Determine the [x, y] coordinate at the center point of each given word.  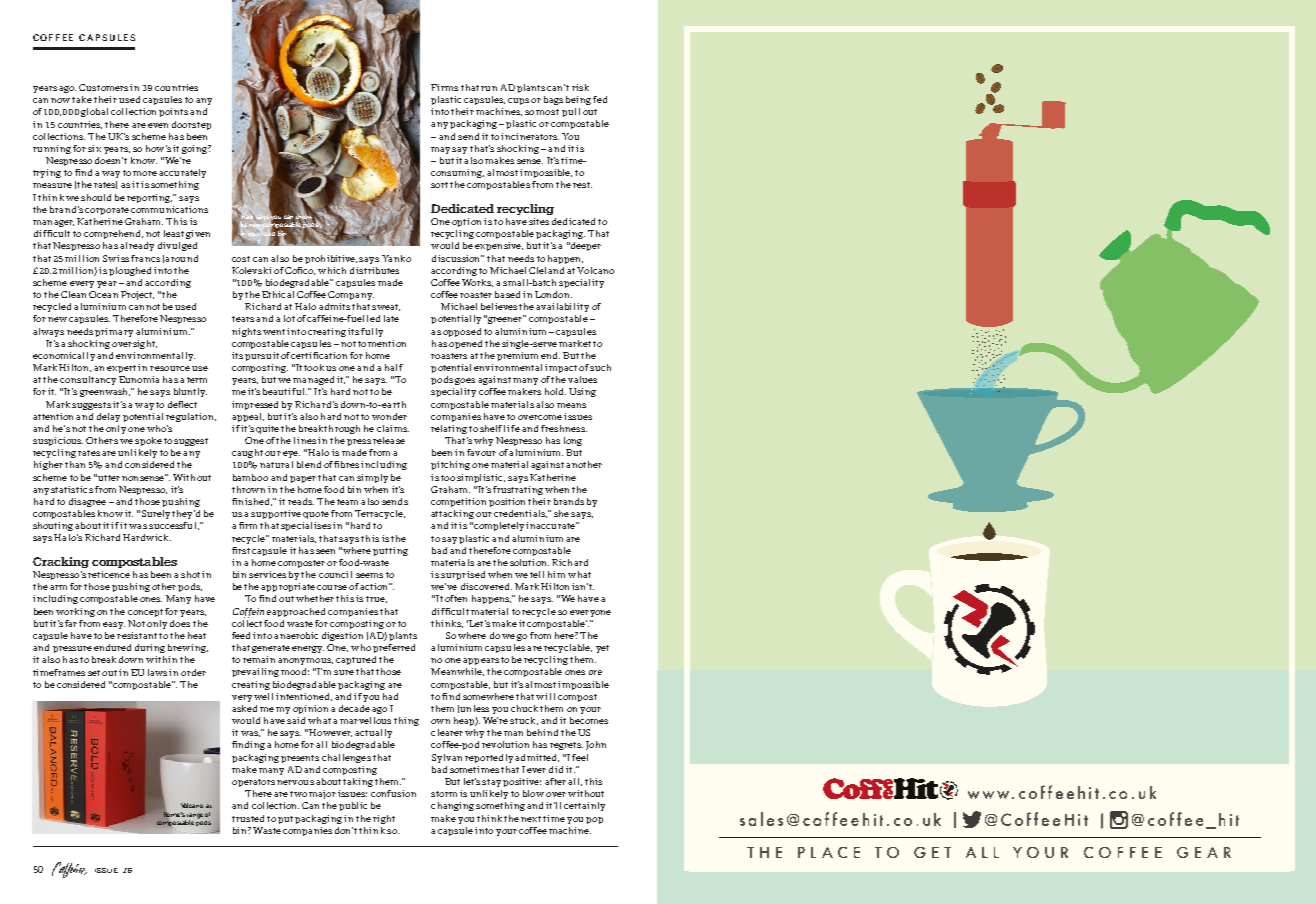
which [332, 270]
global [94, 112]
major [322, 794]
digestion [342, 636]
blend [309, 464]
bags [553, 100]
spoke [148, 441]
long [573, 441]
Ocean [103, 294]
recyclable [568, 648]
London [553, 294]
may [440, 150]
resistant [137, 635]
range [195, 817]
